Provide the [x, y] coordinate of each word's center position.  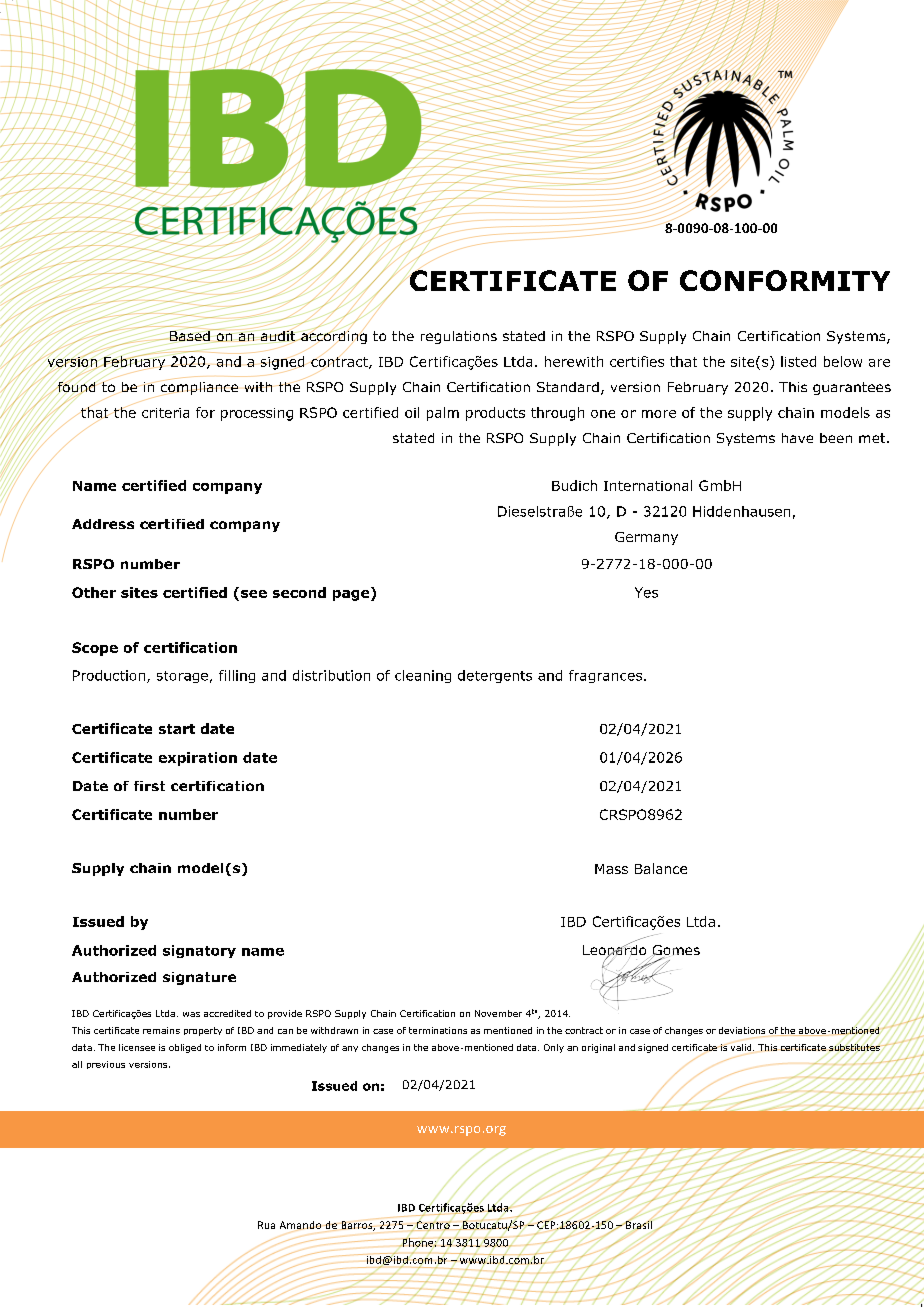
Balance [661, 868]
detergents [495, 676]
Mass [611, 869]
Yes [646, 592]
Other [94, 592]
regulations [459, 337]
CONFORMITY [785, 280]
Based [191, 336]
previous [106, 1065]
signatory [199, 951]
